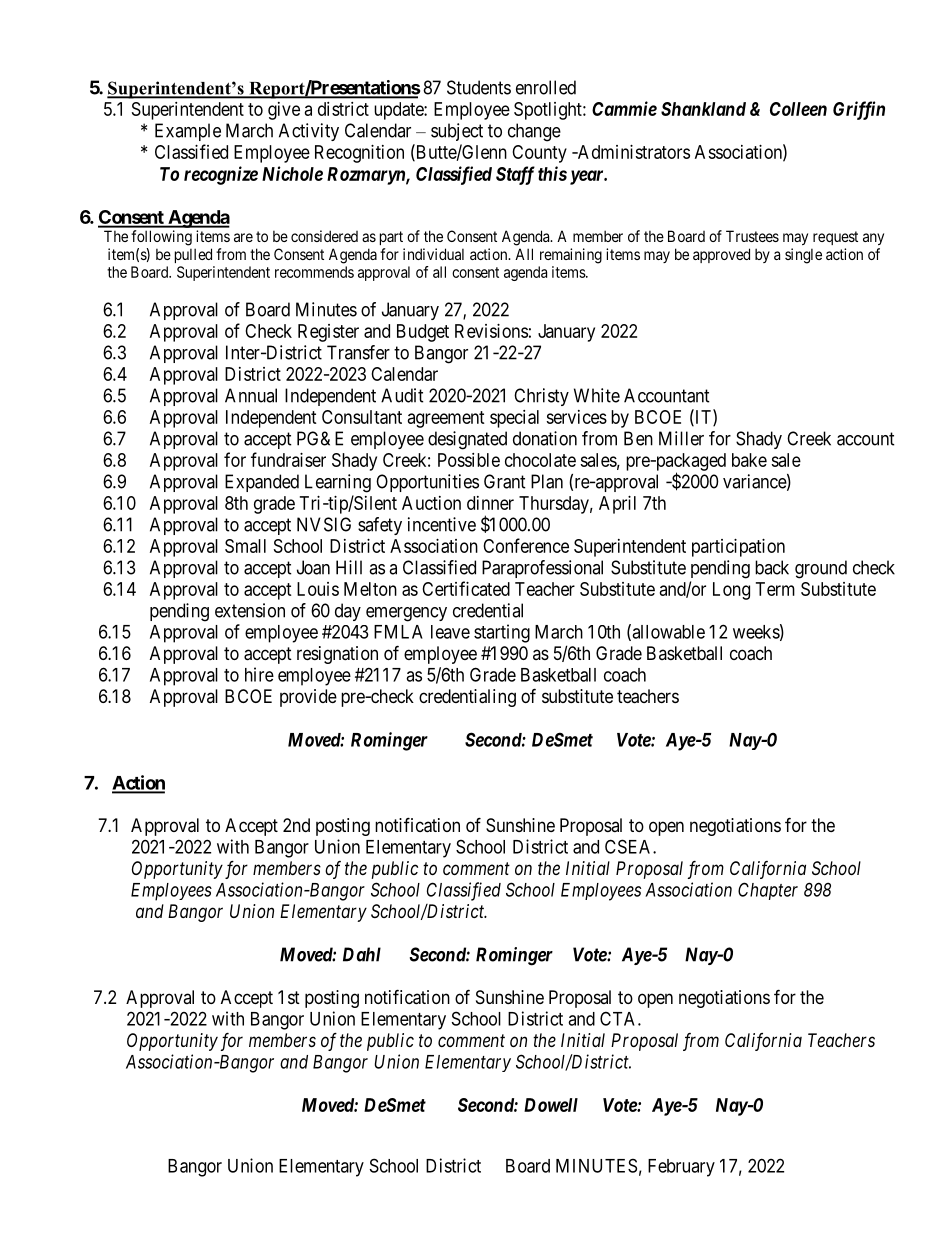 The height and width of the image is (1233, 952). I want to click on bake, so click(749, 460).
